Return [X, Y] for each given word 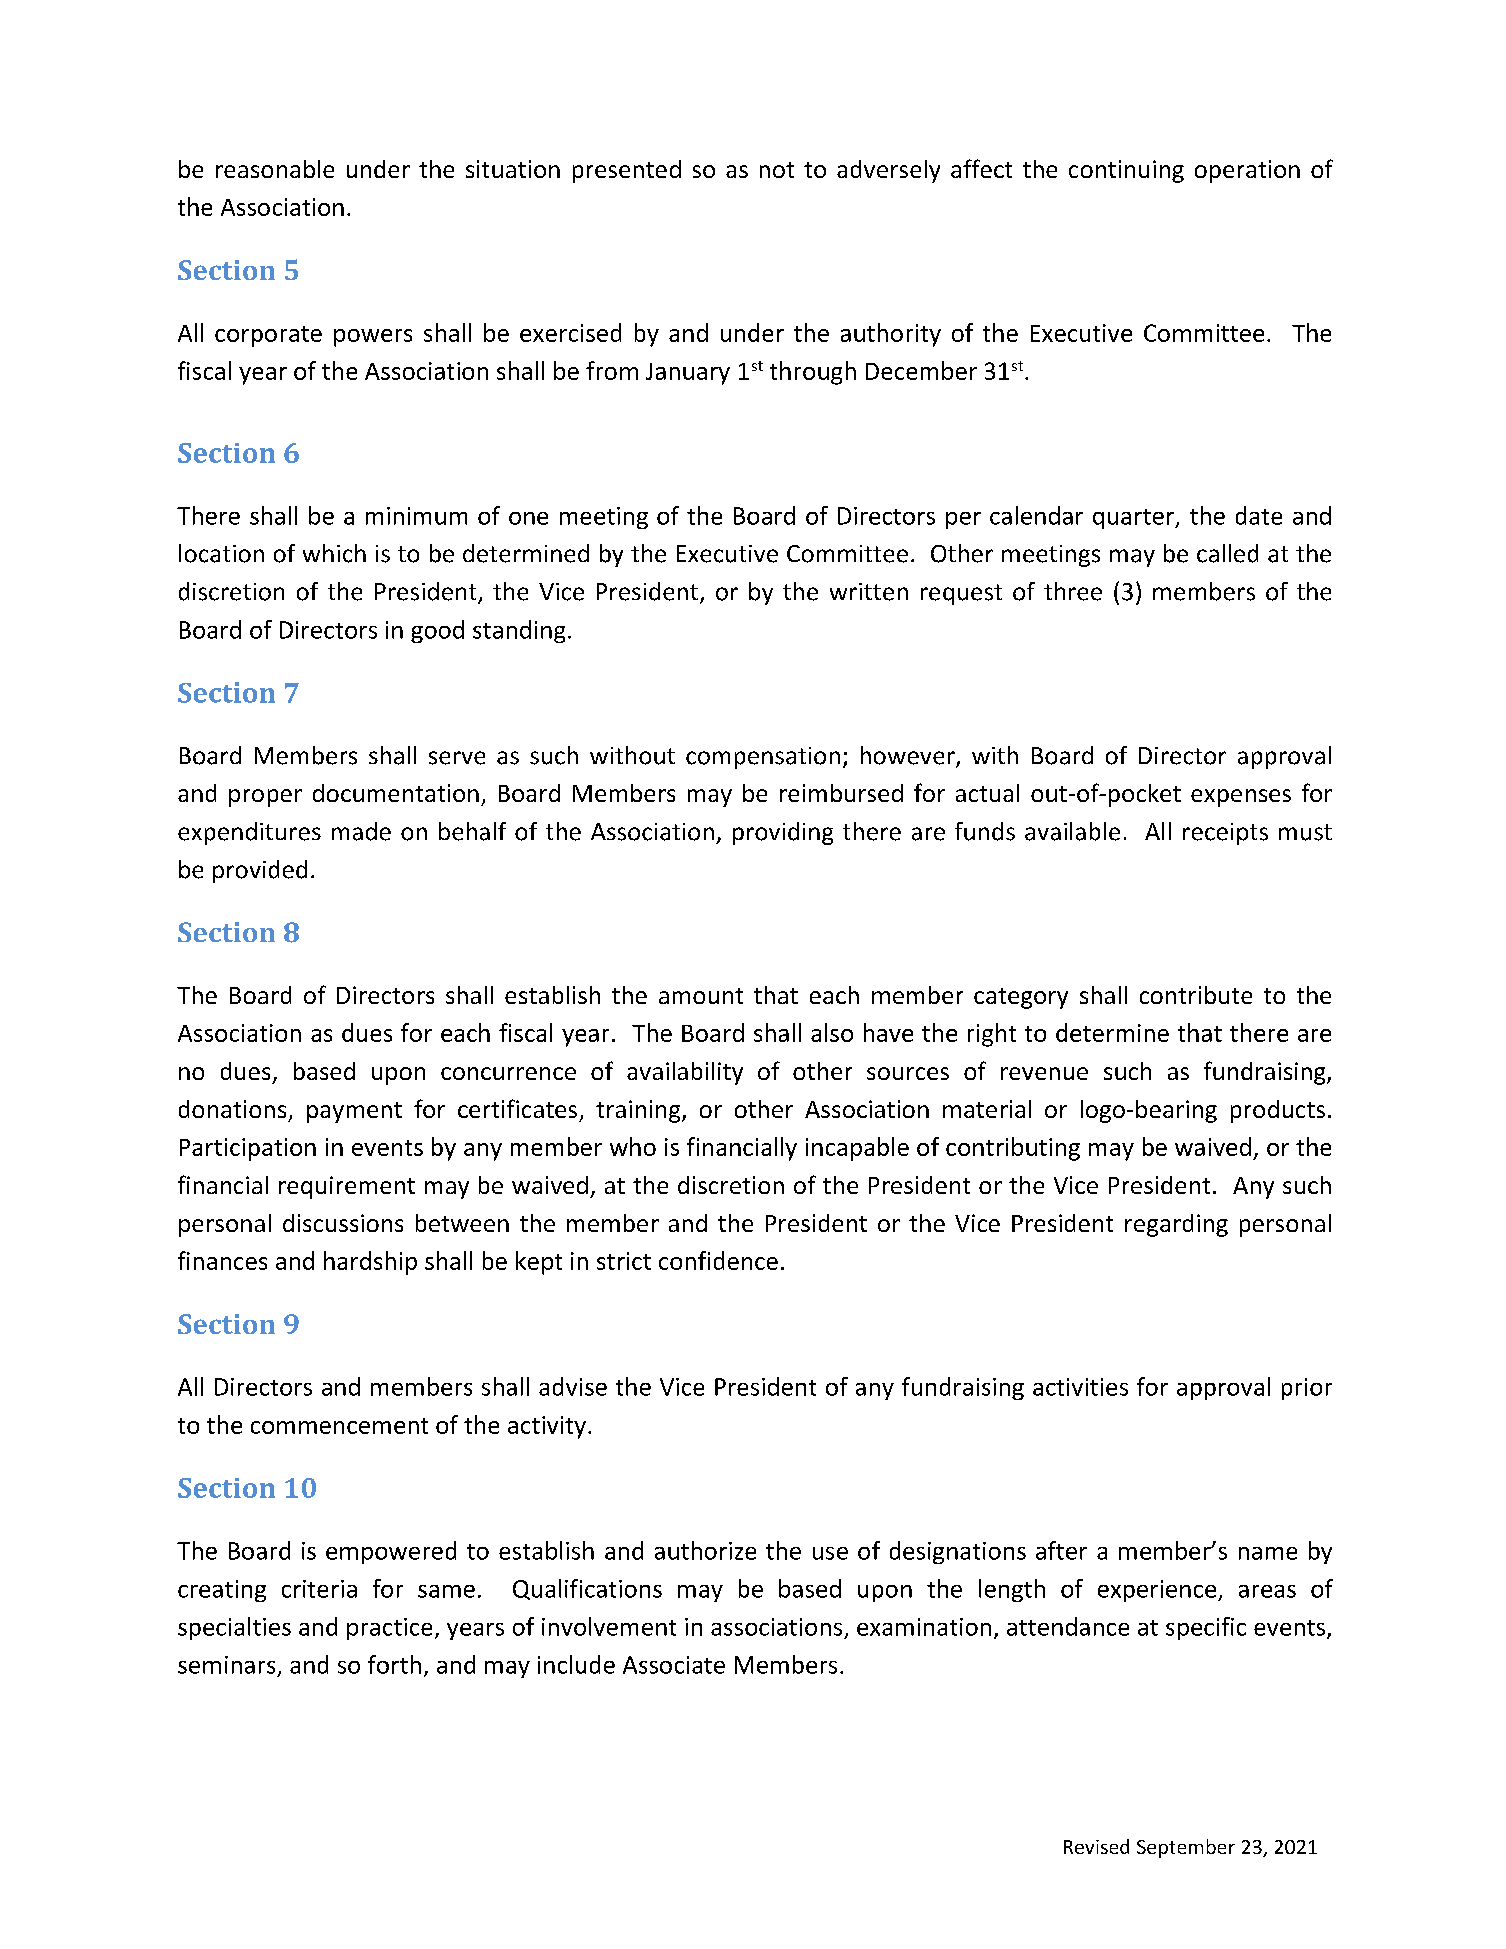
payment [354, 1112]
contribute [1196, 995]
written [869, 592]
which [334, 553]
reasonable [275, 169]
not [777, 170]
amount [701, 996]
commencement [339, 1426]
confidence [718, 1260]
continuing [1126, 171]
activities [1080, 1387]
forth [394, 1664]
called [1227, 553]
